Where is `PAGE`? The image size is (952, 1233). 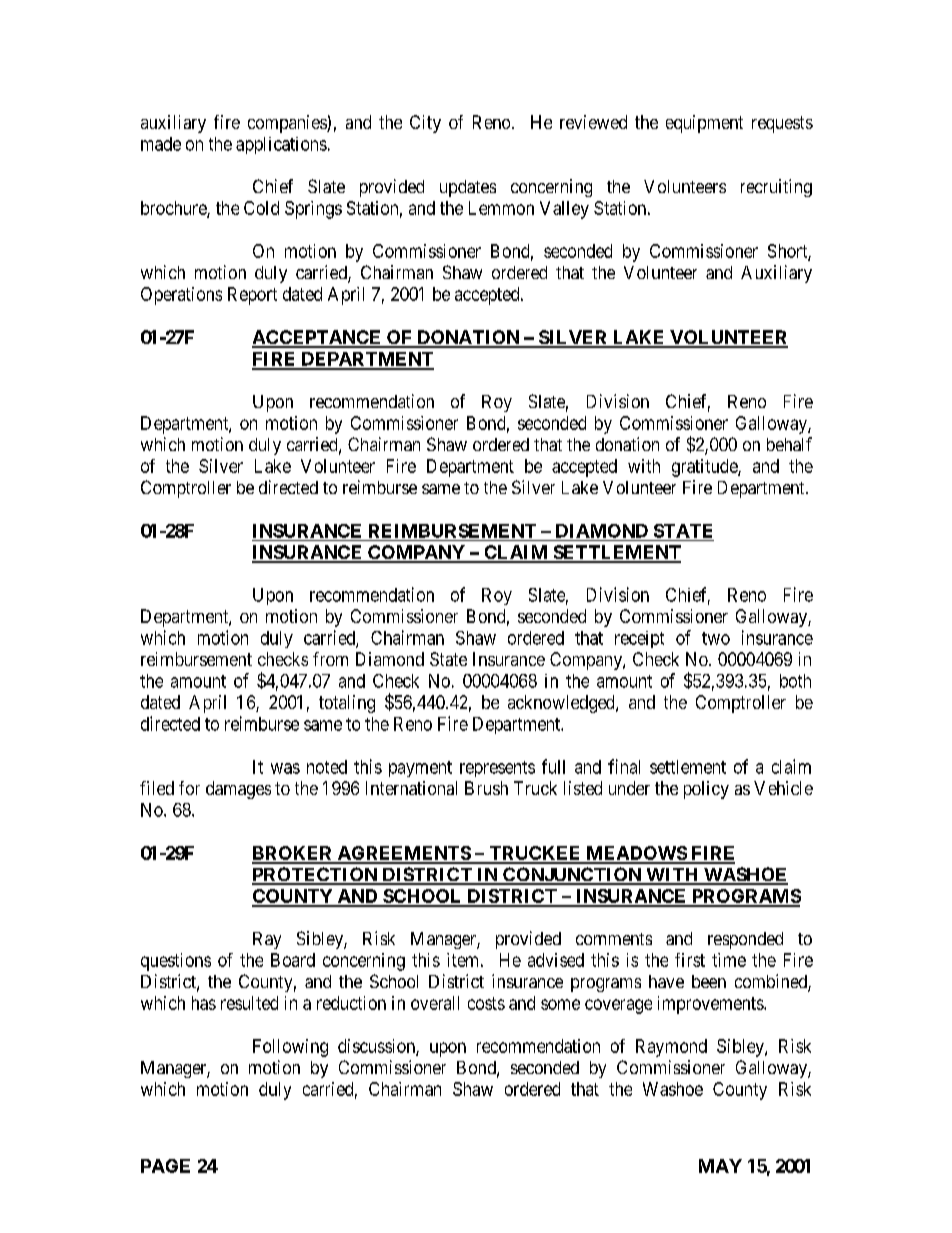 PAGE is located at coordinates (165, 1166).
